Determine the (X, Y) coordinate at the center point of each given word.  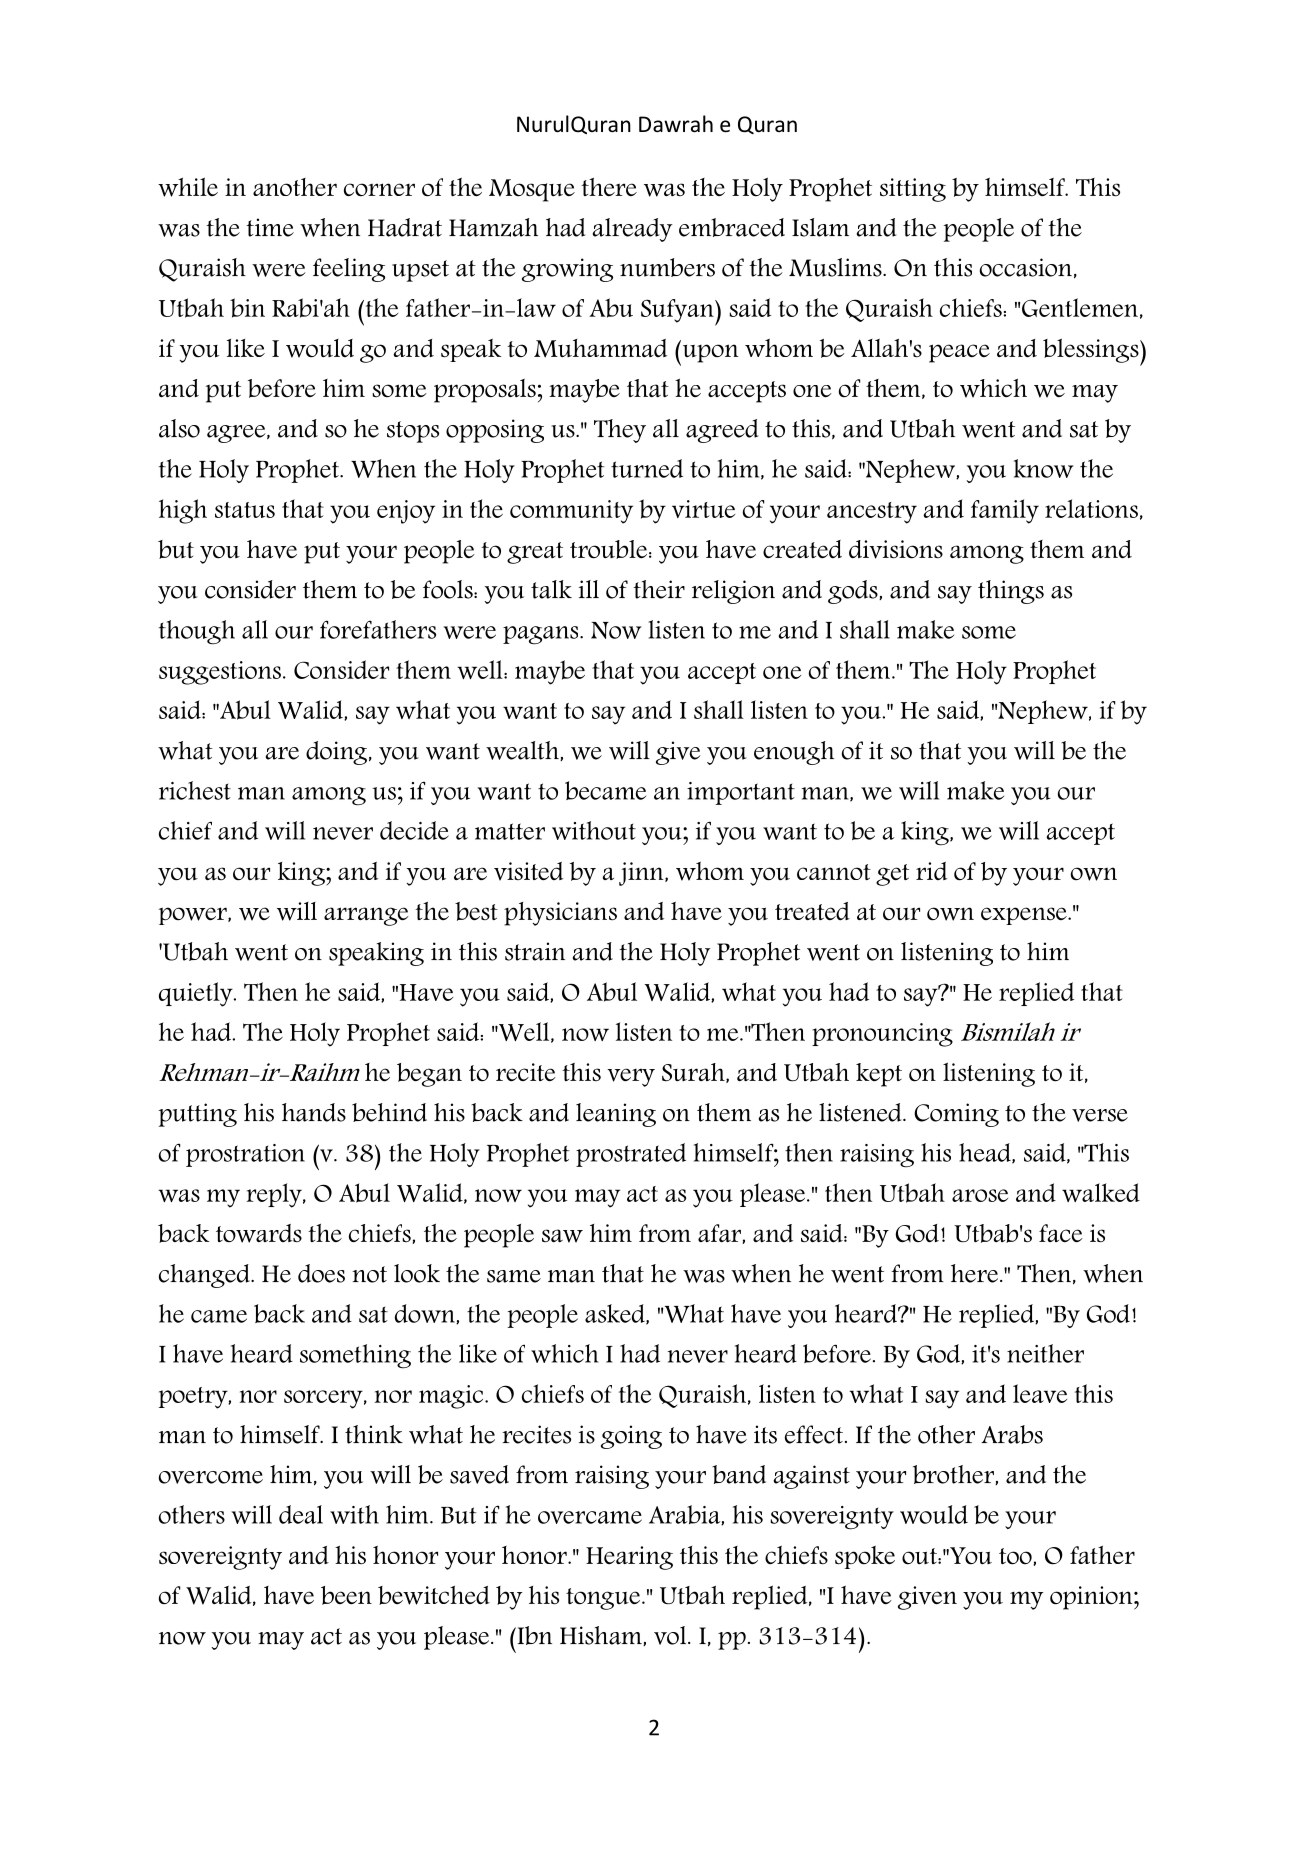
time (270, 227)
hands (314, 1112)
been (346, 1595)
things (1011, 592)
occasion (1026, 267)
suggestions (221, 673)
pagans (542, 635)
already (633, 230)
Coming (956, 1115)
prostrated (631, 1155)
